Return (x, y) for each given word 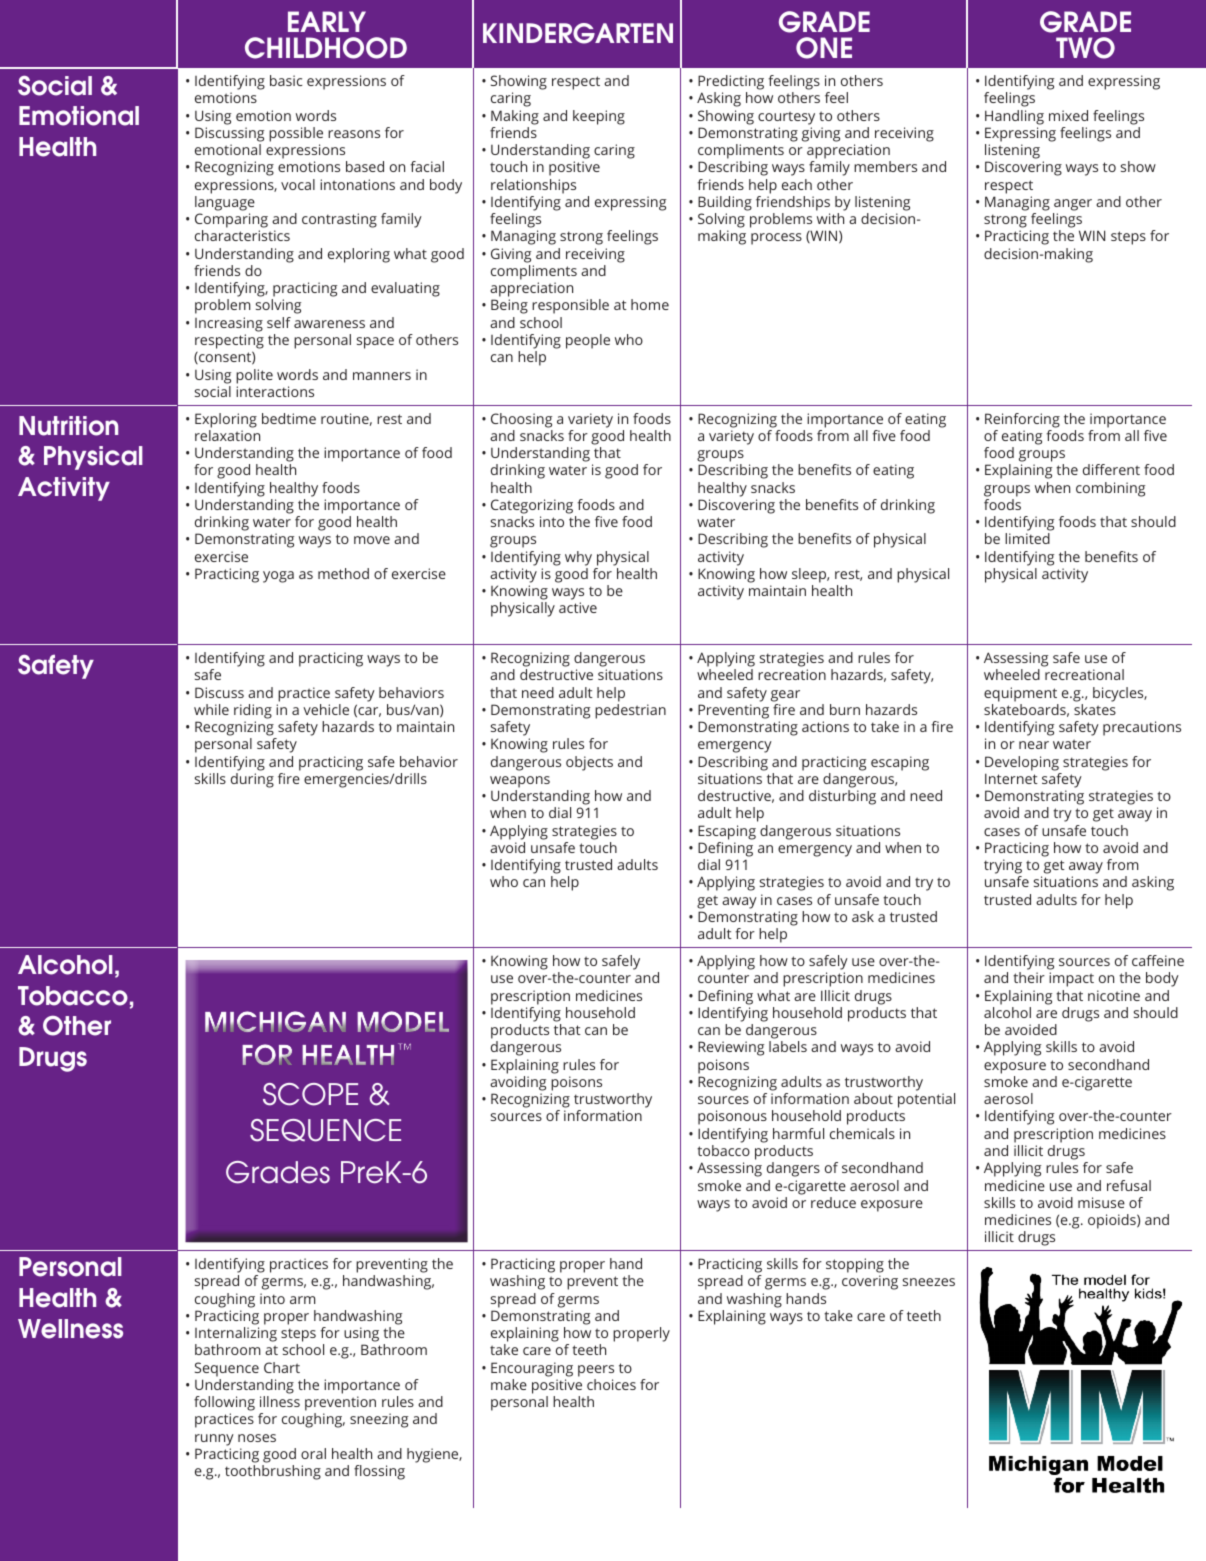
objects (589, 763)
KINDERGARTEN (578, 33)
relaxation (227, 435)
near (1034, 745)
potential (926, 1100)
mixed (1068, 115)
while (211, 709)
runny (214, 1440)
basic (286, 80)
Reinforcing (1022, 420)
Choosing (521, 420)
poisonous (732, 1117)
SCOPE (310, 1094)
